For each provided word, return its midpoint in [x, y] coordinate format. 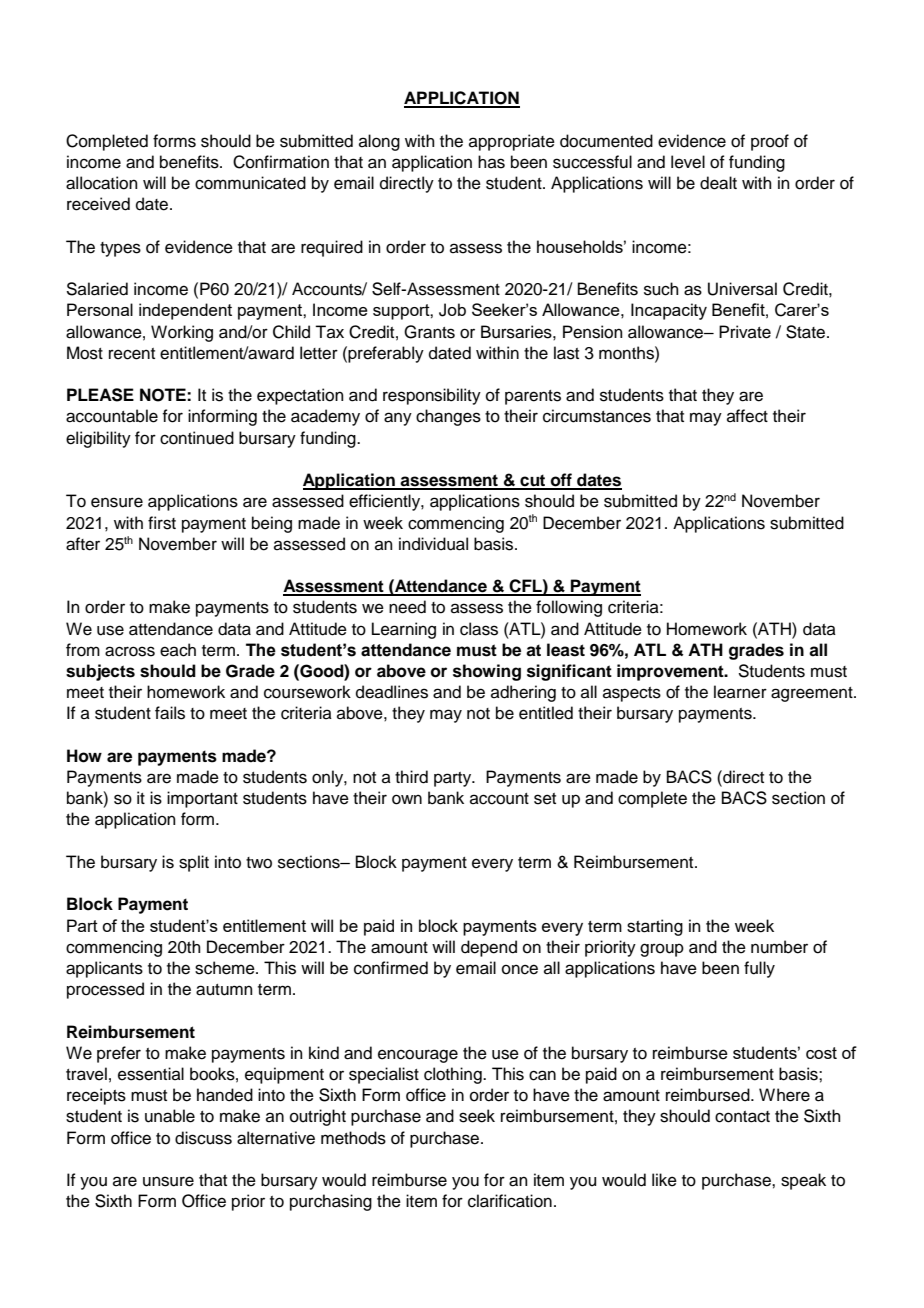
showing [487, 672]
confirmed [391, 968]
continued [197, 438]
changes [448, 417]
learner [740, 692]
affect [747, 416]
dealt [718, 183]
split [194, 863]
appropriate [512, 142]
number [779, 947]
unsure [168, 1181]
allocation [102, 183]
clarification [510, 1201]
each [178, 650]
